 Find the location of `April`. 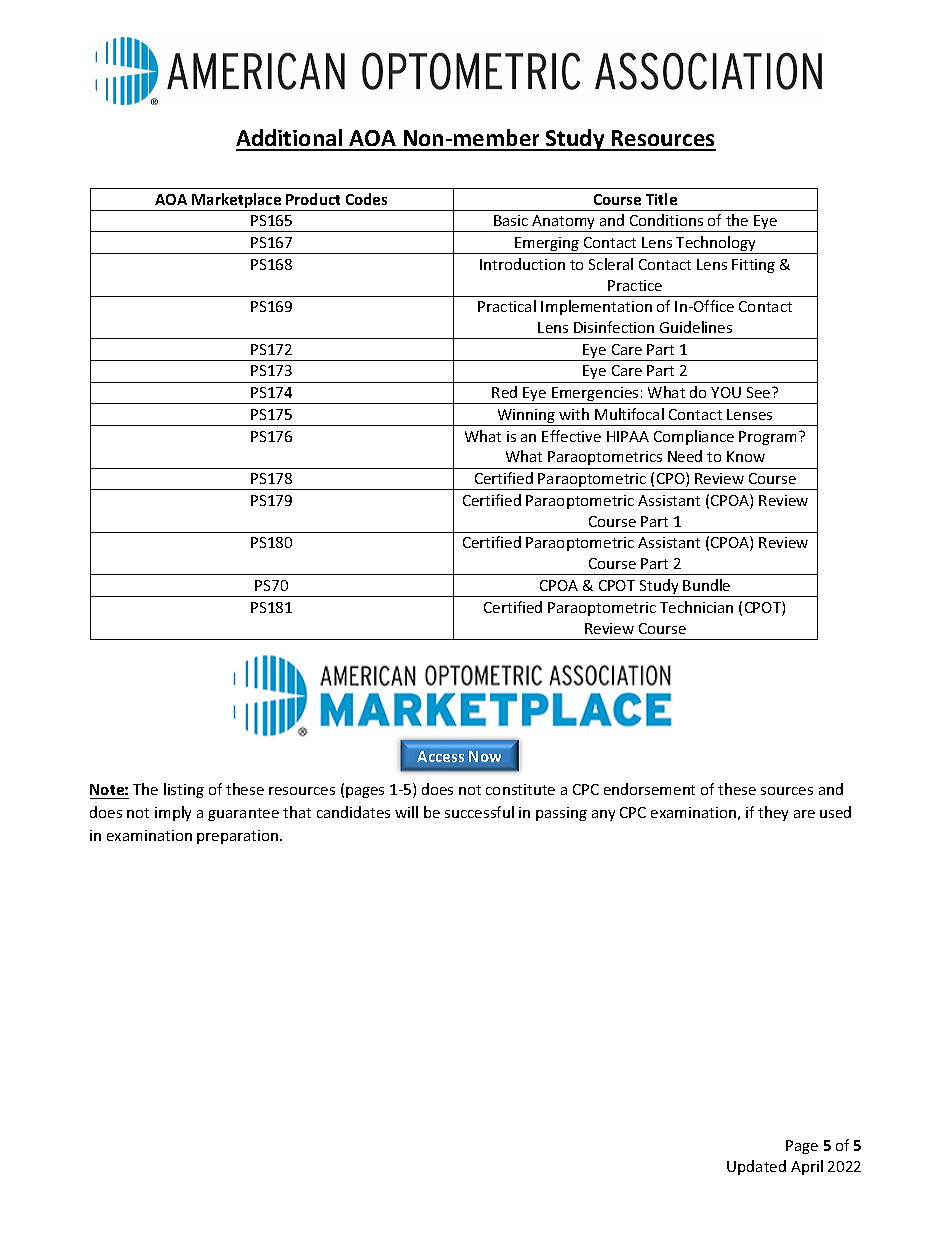

April is located at coordinates (807, 1167).
